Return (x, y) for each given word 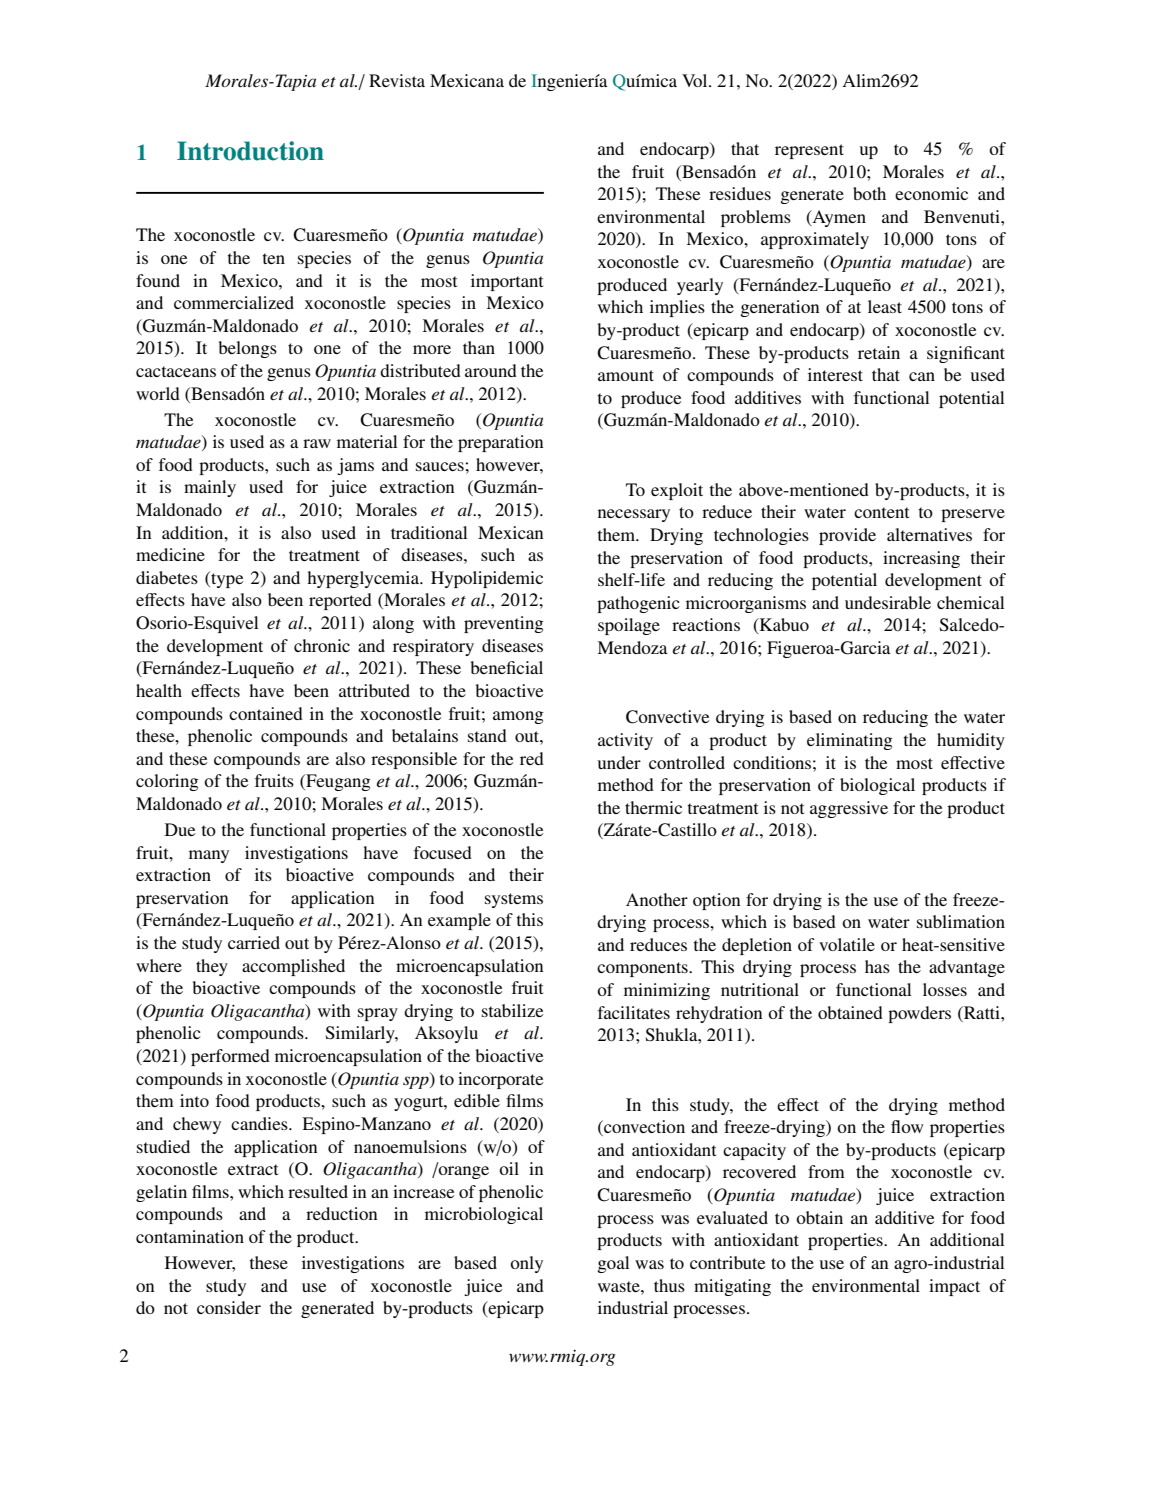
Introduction (250, 151)
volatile (847, 944)
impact (954, 1287)
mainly (210, 488)
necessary (634, 515)
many (209, 856)
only (526, 1264)
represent (809, 151)
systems (514, 900)
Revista (397, 80)
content (881, 512)
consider (229, 1307)
